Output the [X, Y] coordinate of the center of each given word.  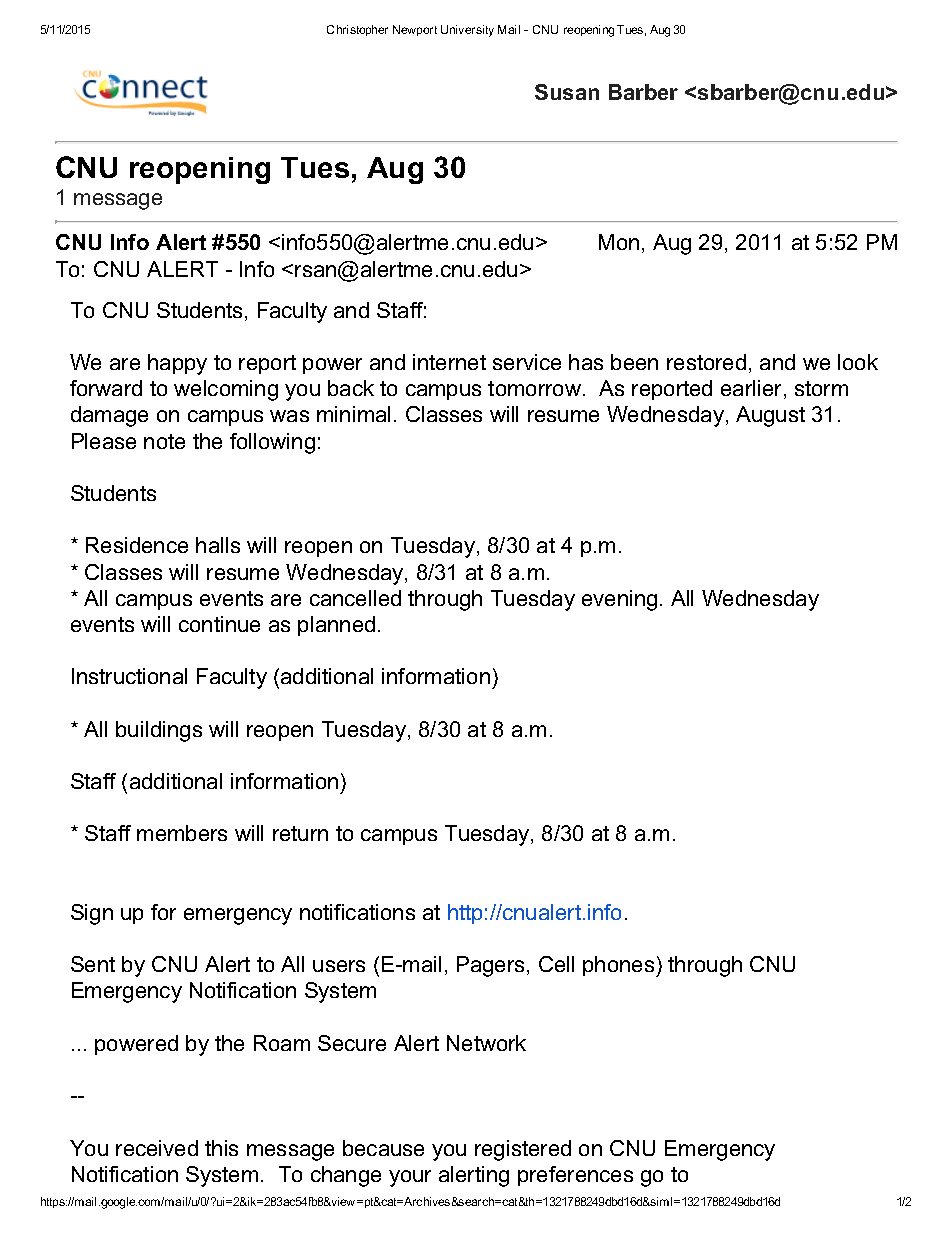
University [467, 31]
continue [219, 624]
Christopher [357, 30]
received [157, 1148]
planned [336, 626]
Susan [567, 92]
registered [523, 1150]
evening [619, 600]
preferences [575, 1176]
